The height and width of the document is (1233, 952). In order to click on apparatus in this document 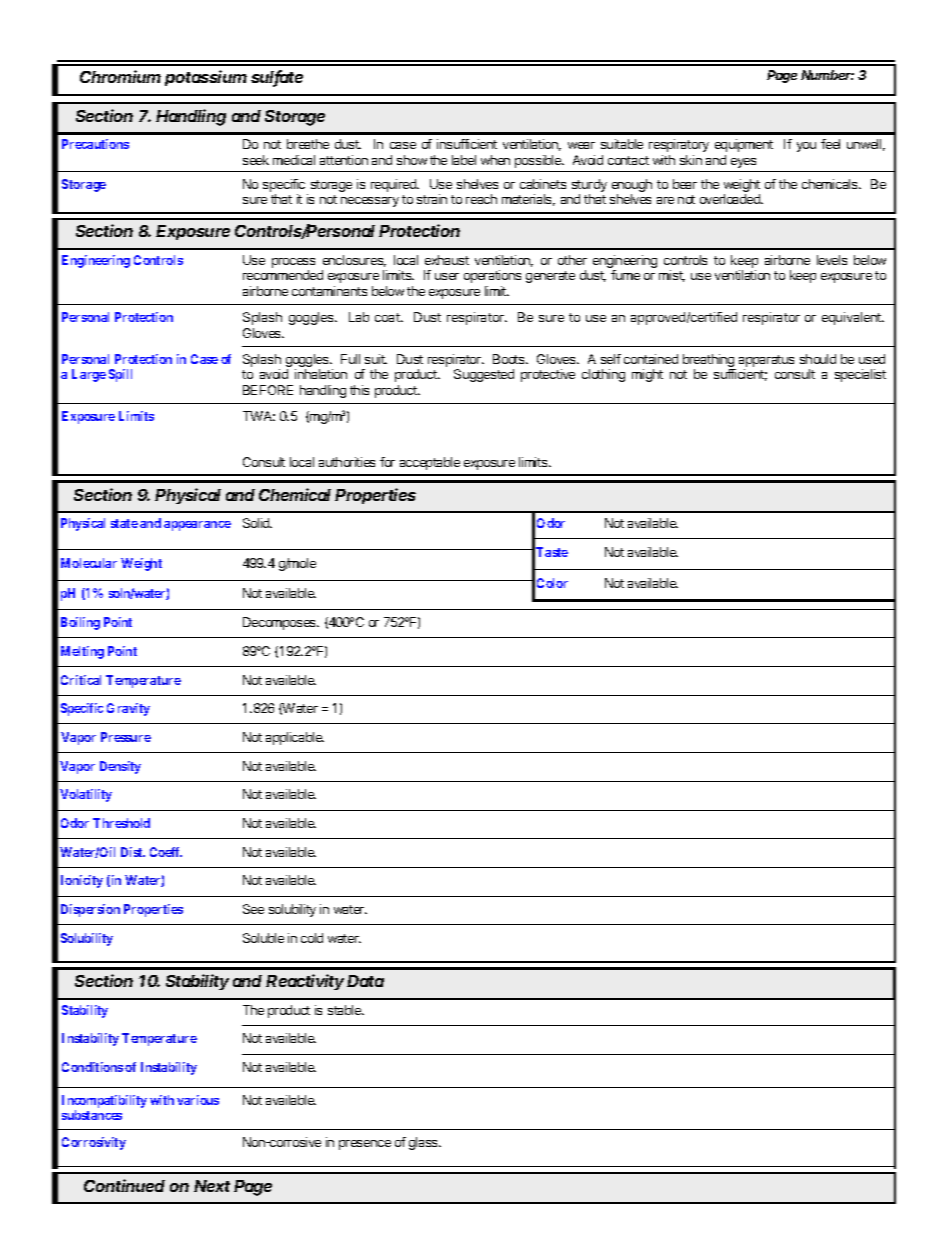, I will do `click(766, 362)`.
